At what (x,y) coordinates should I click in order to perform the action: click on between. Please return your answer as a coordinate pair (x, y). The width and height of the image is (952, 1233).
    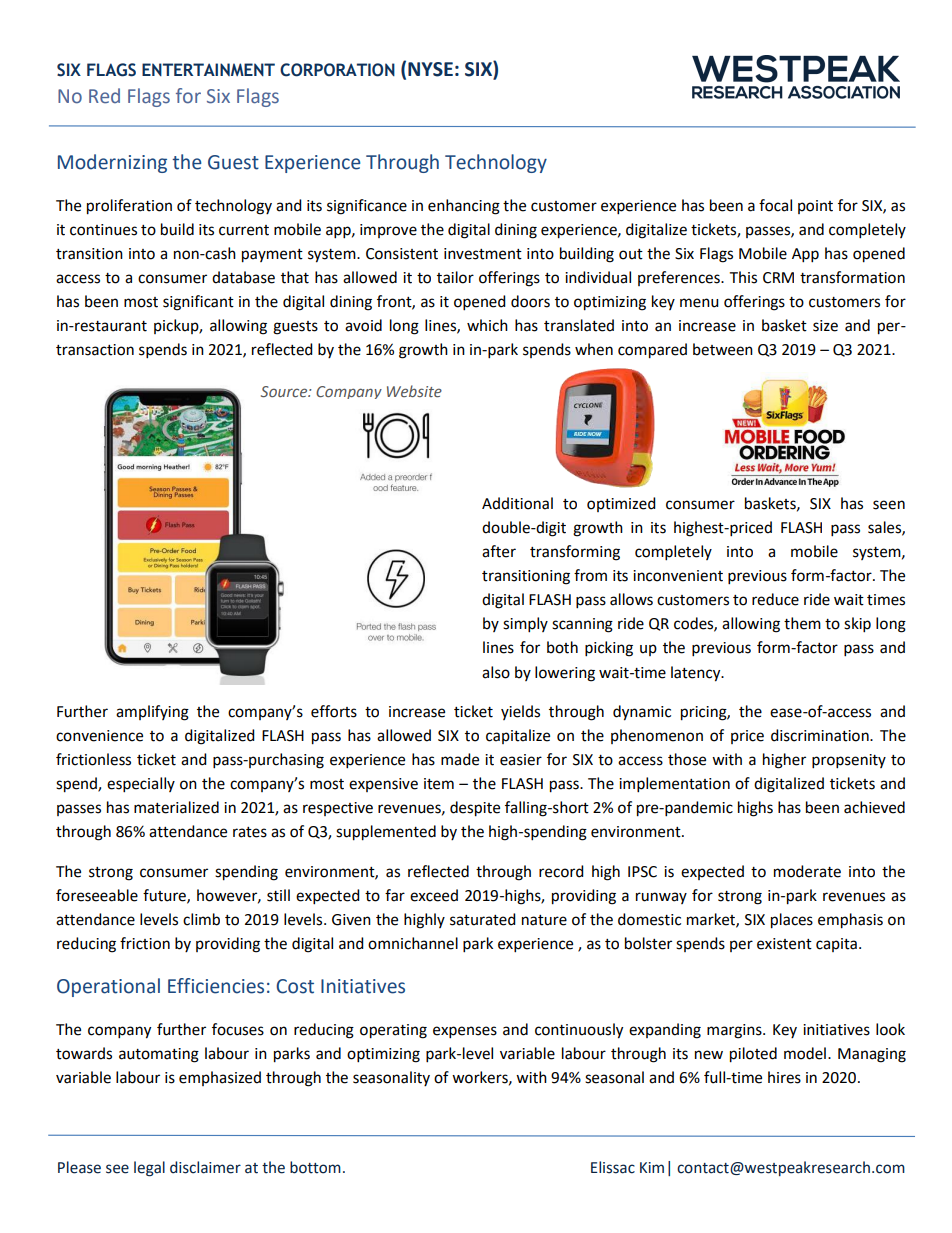
    Looking at the image, I should click on (723, 349).
